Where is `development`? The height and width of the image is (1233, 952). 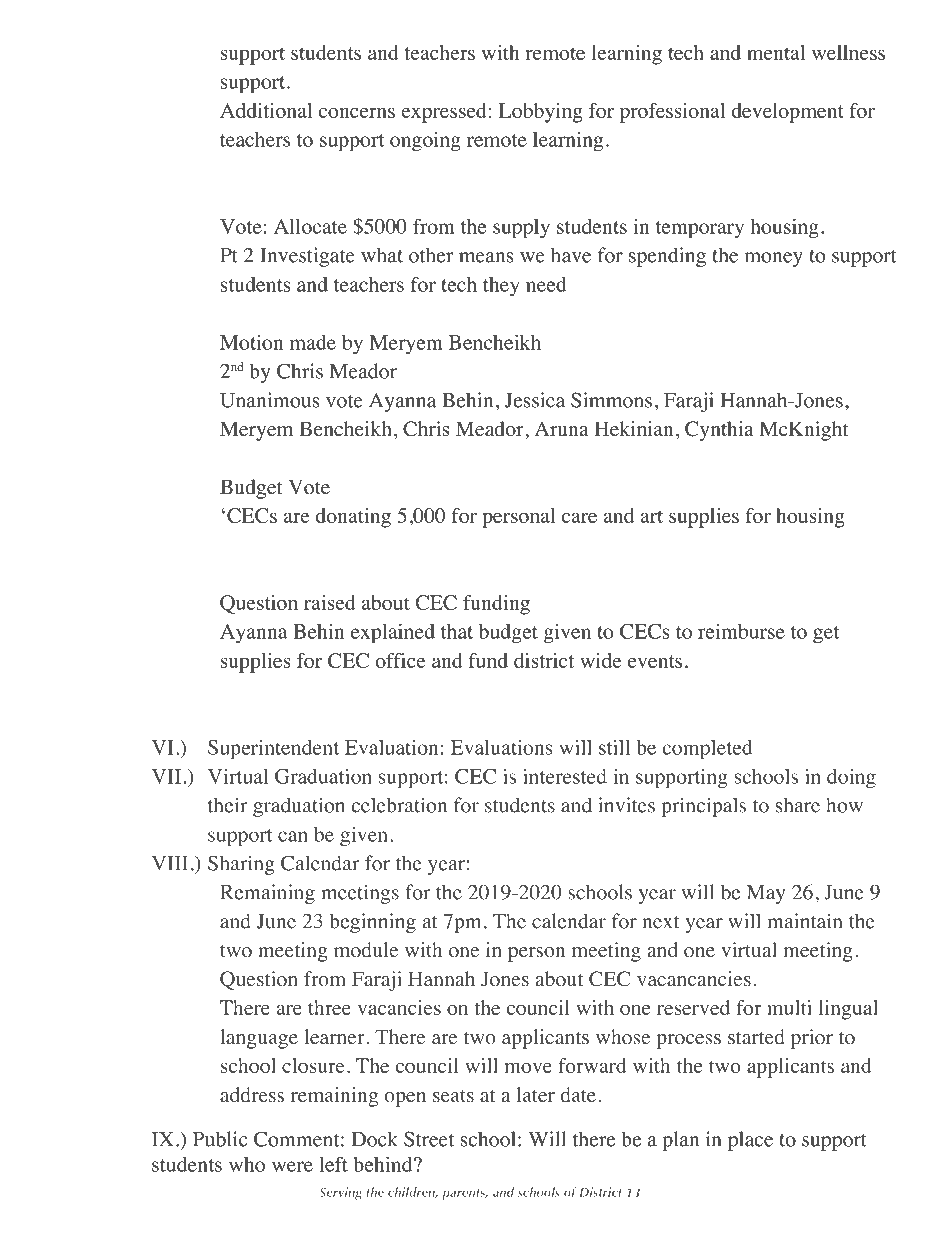 development is located at coordinates (787, 113).
